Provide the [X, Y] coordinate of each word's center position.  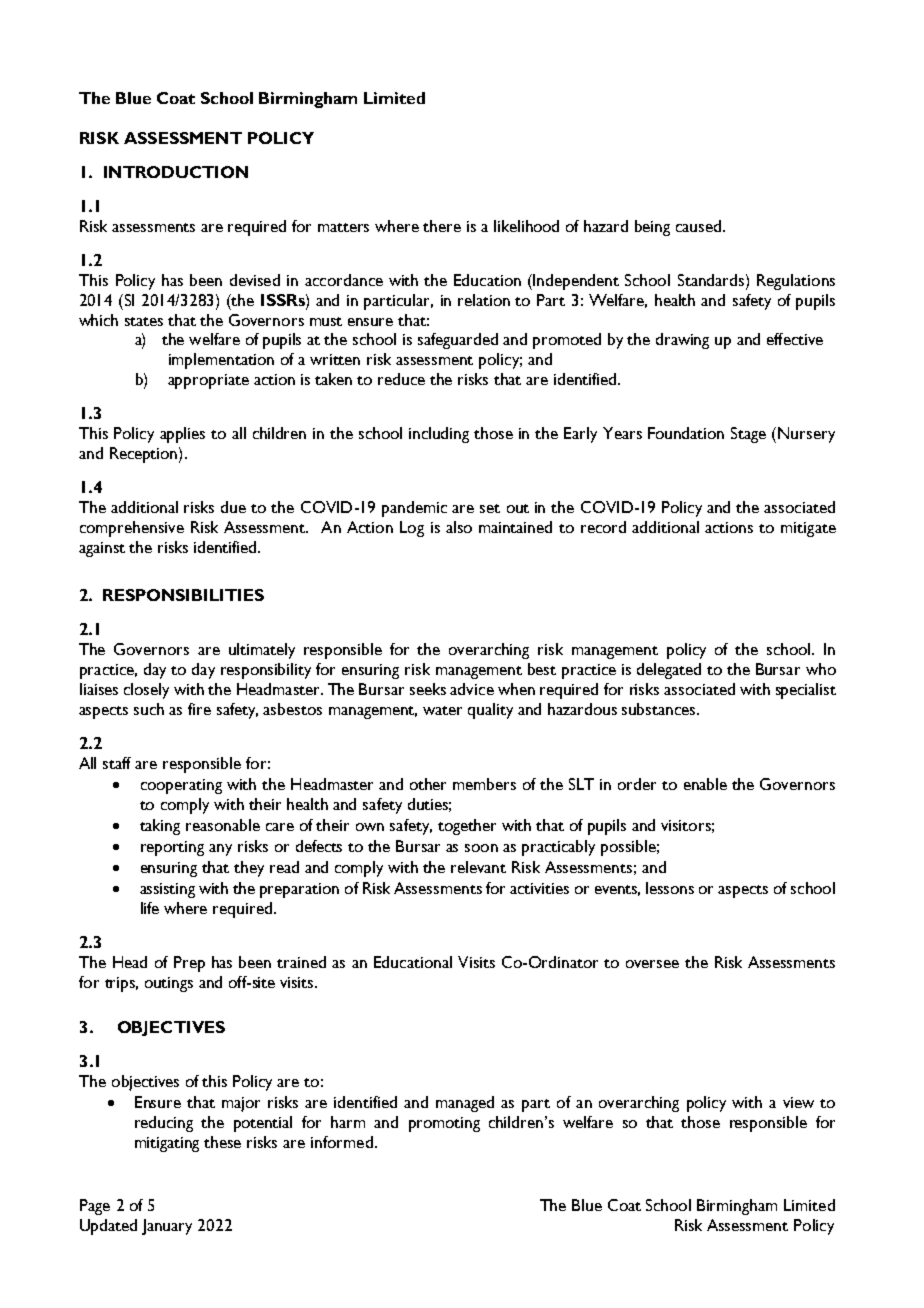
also [459, 527]
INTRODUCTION [176, 172]
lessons [670, 888]
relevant [478, 867]
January [167, 1227]
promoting [444, 1124]
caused [700, 226]
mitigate [808, 529]
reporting [172, 848]
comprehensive [132, 529]
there [442, 226]
